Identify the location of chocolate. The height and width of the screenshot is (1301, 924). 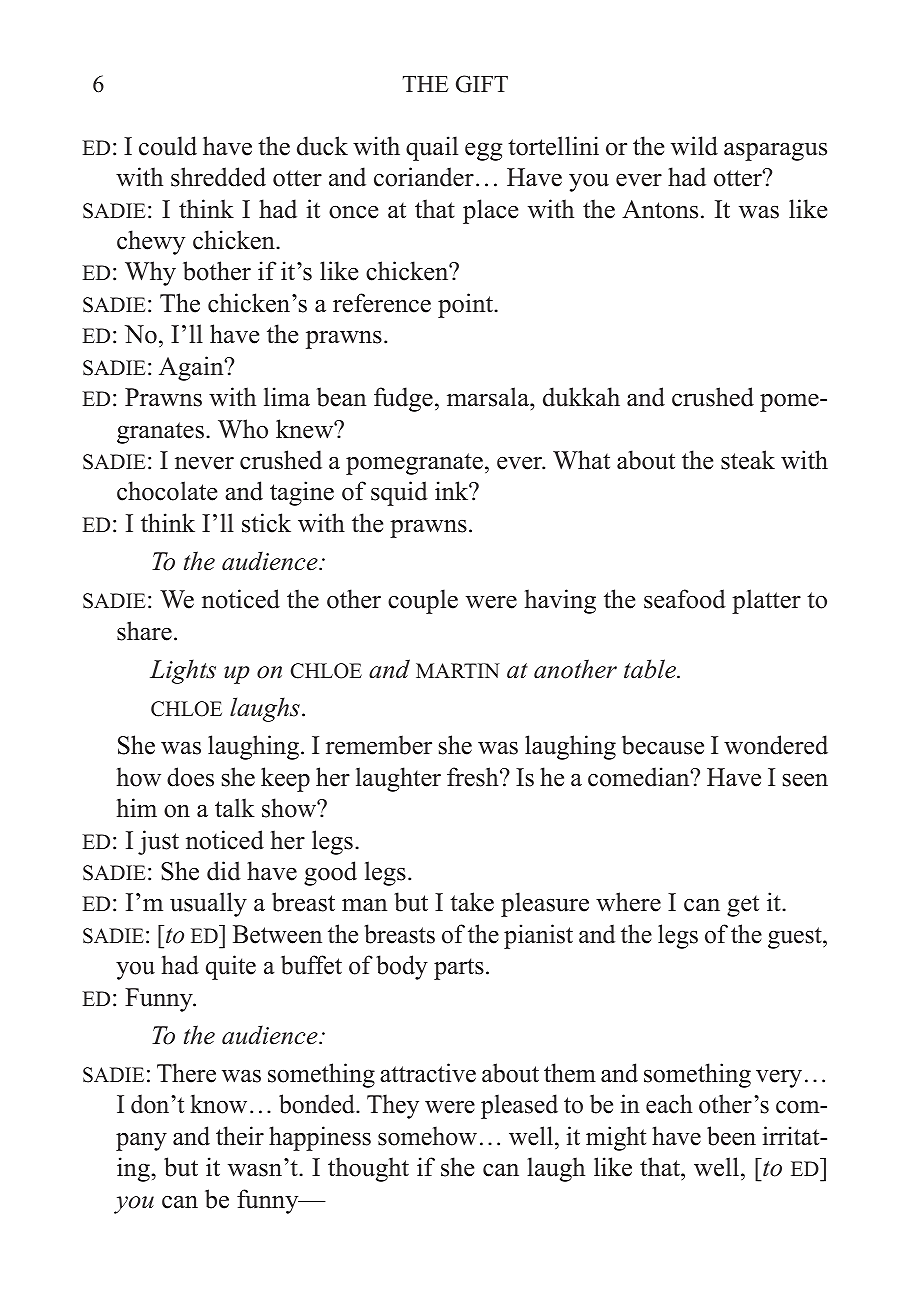
(167, 491).
